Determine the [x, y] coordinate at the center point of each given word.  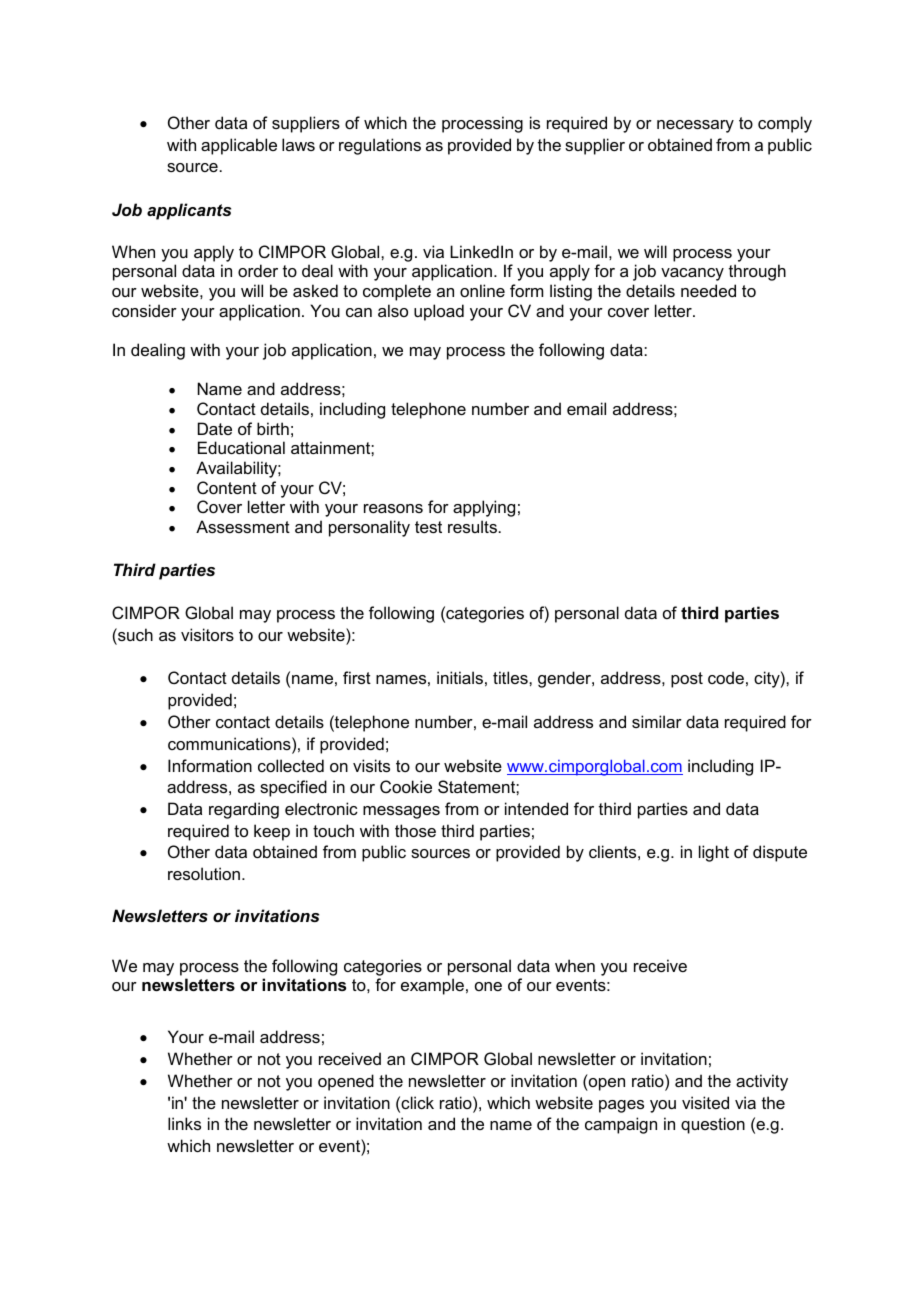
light [714, 853]
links [184, 1123]
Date [215, 428]
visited [705, 1102]
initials [460, 677]
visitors [207, 634]
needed [708, 290]
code [726, 677]
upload [439, 312]
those [415, 830]
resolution [204, 873]
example [432, 986]
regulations [380, 146]
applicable [239, 146]
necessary [695, 126]
